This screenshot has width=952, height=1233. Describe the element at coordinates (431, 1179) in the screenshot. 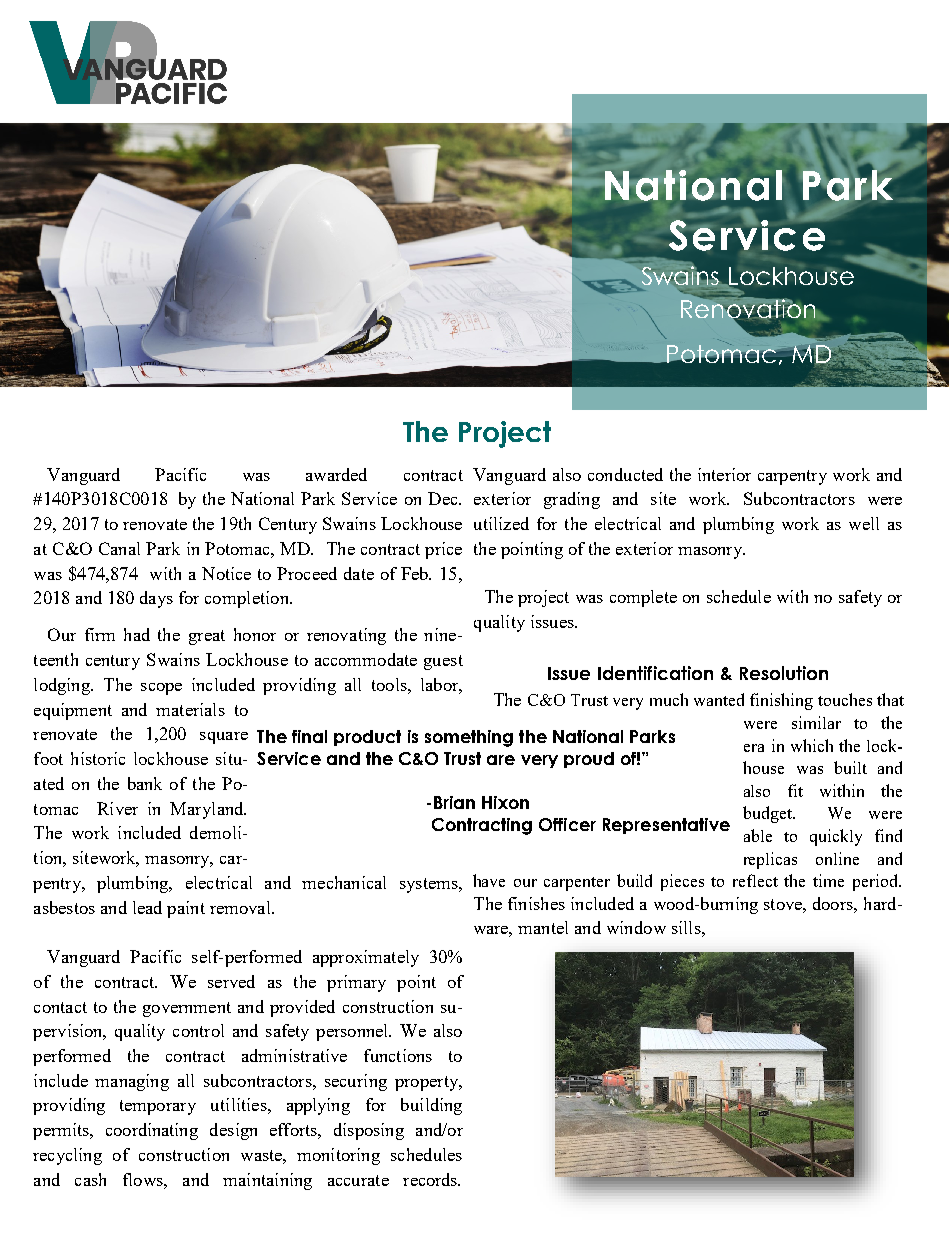

I see `records` at that location.
